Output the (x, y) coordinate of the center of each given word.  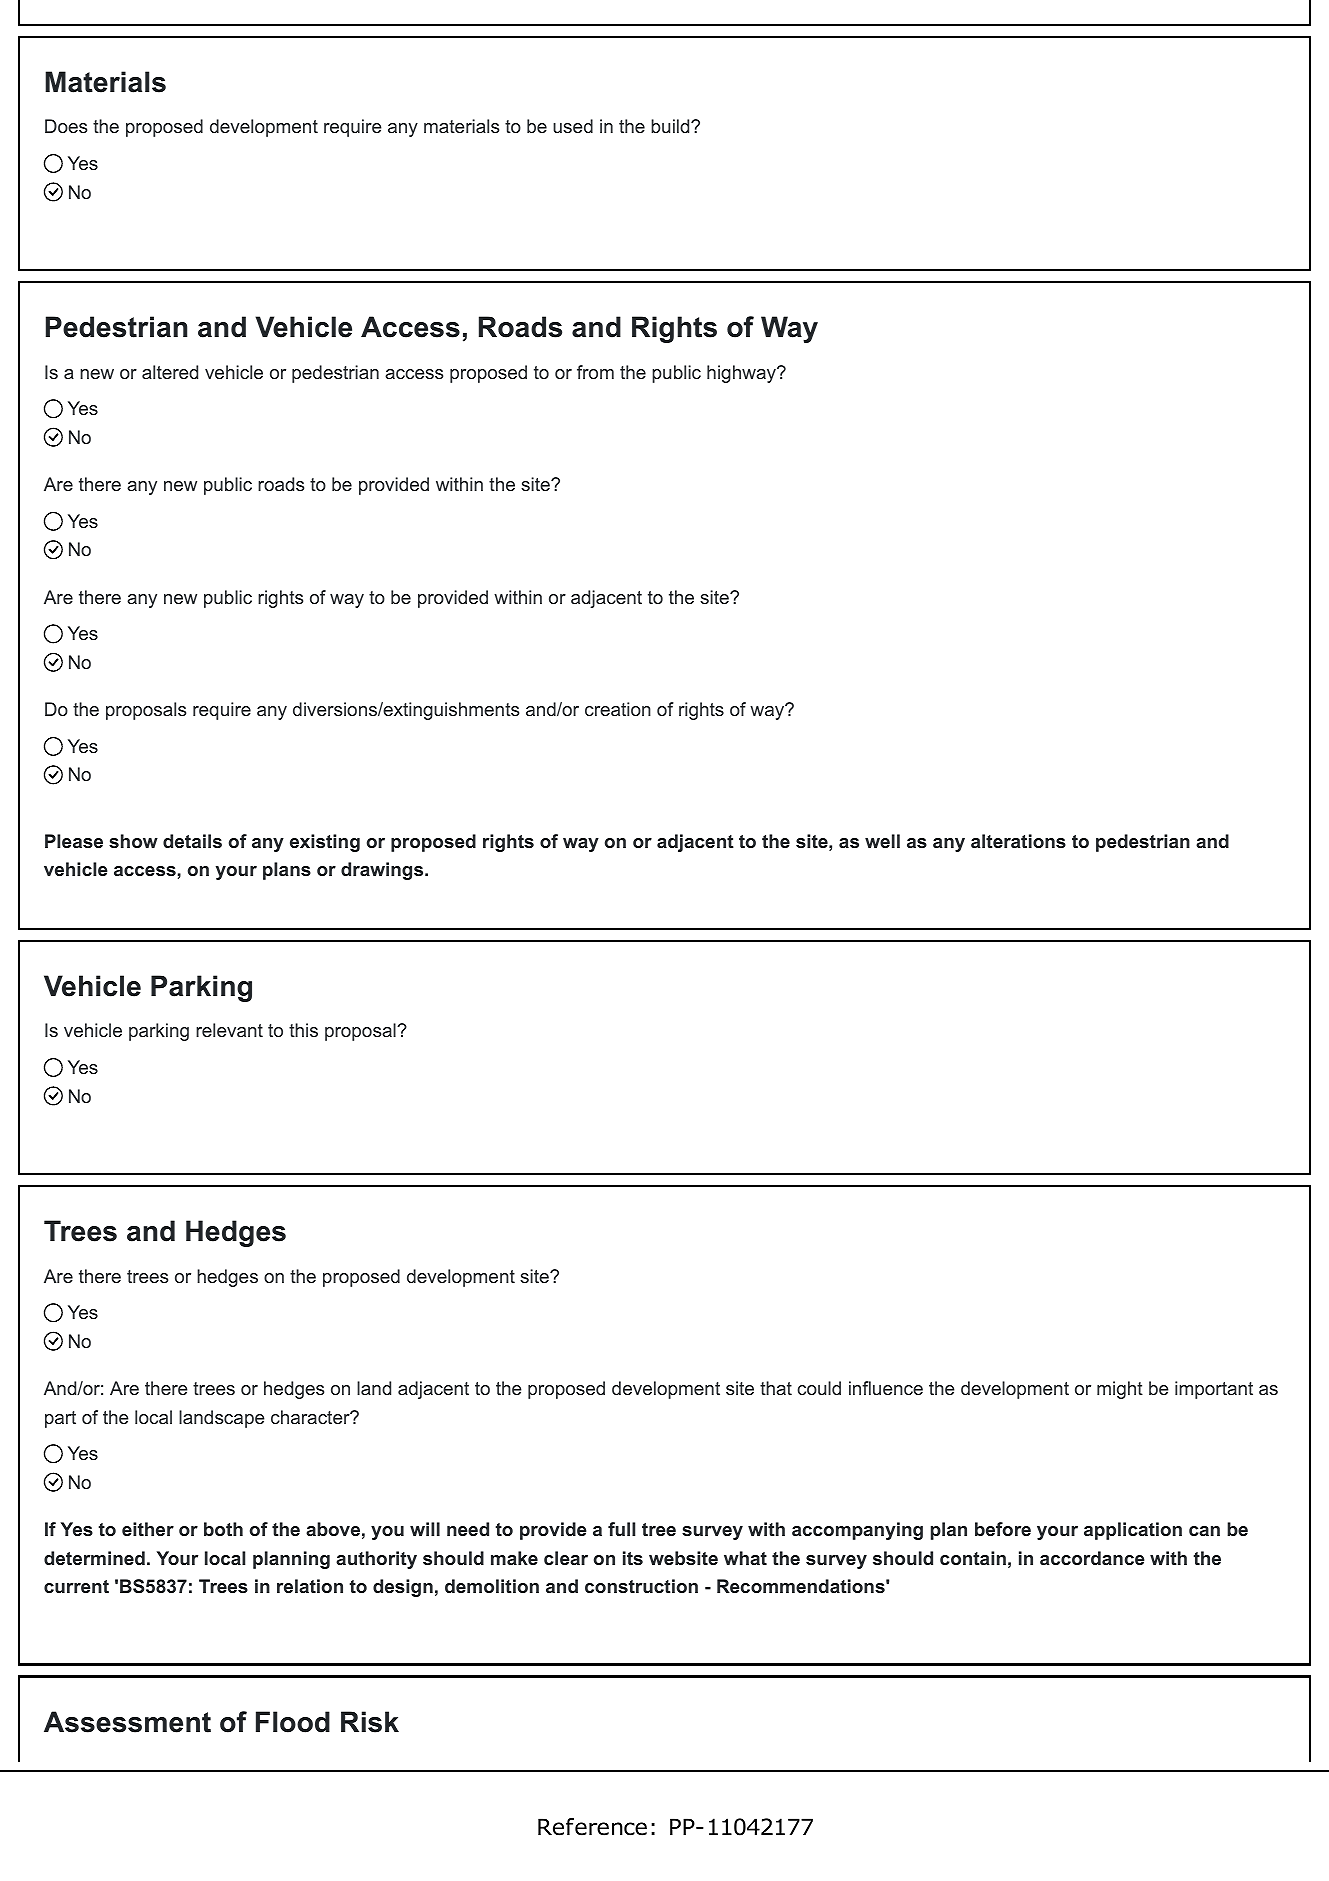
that (776, 1388)
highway (742, 374)
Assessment (127, 1722)
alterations (1018, 841)
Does (66, 126)
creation (618, 709)
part (60, 1419)
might (1120, 1390)
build (670, 126)
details (192, 841)
